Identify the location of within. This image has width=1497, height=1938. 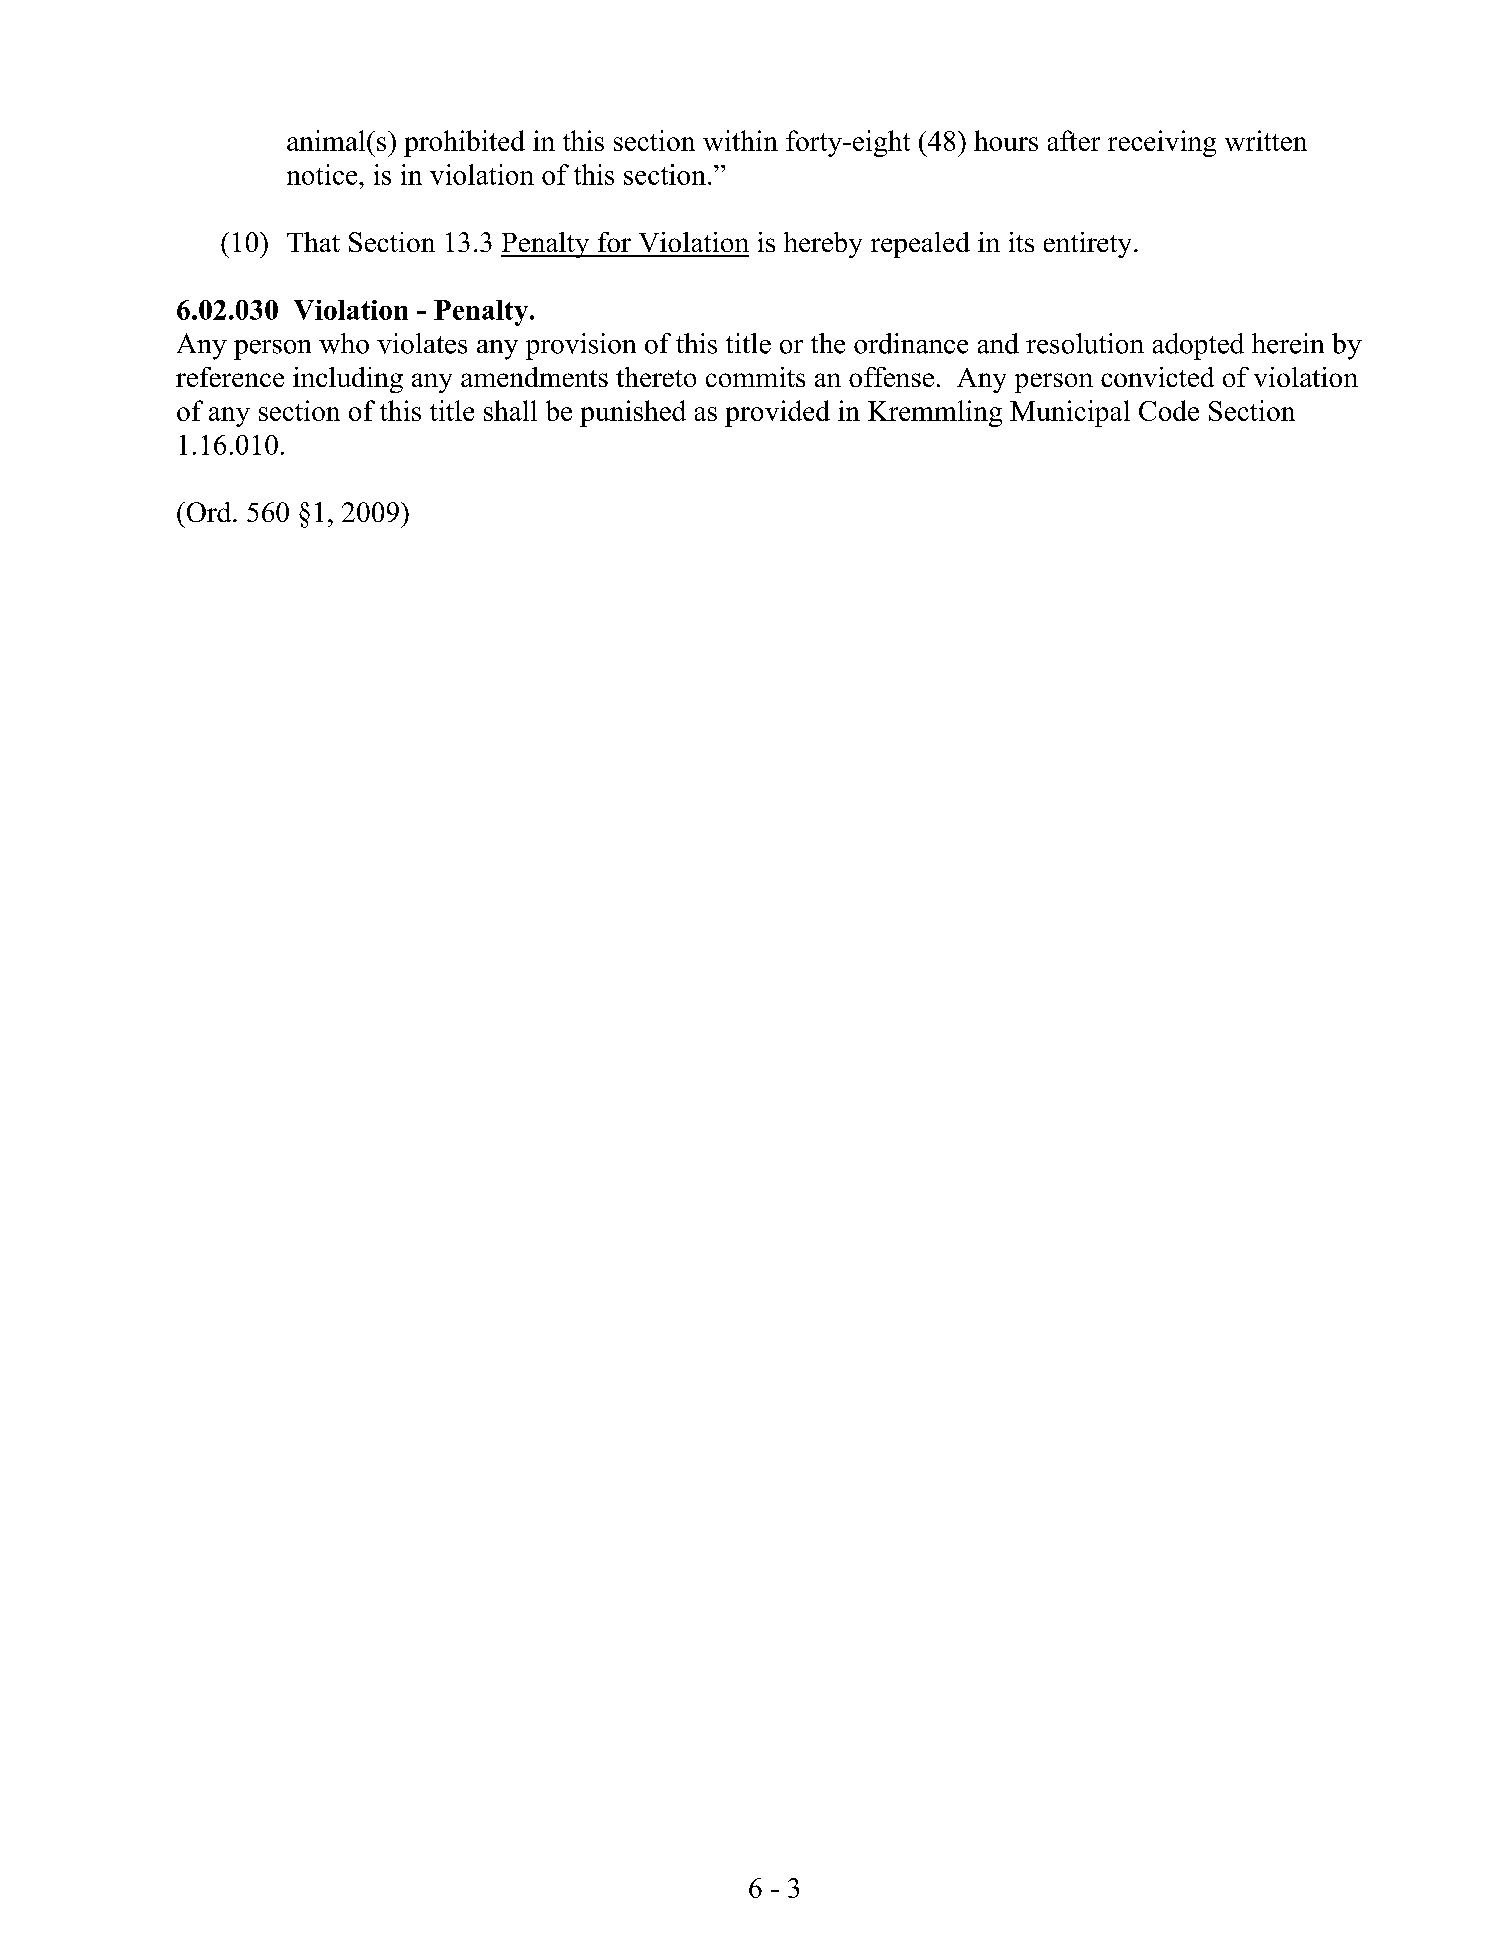
(740, 140).
